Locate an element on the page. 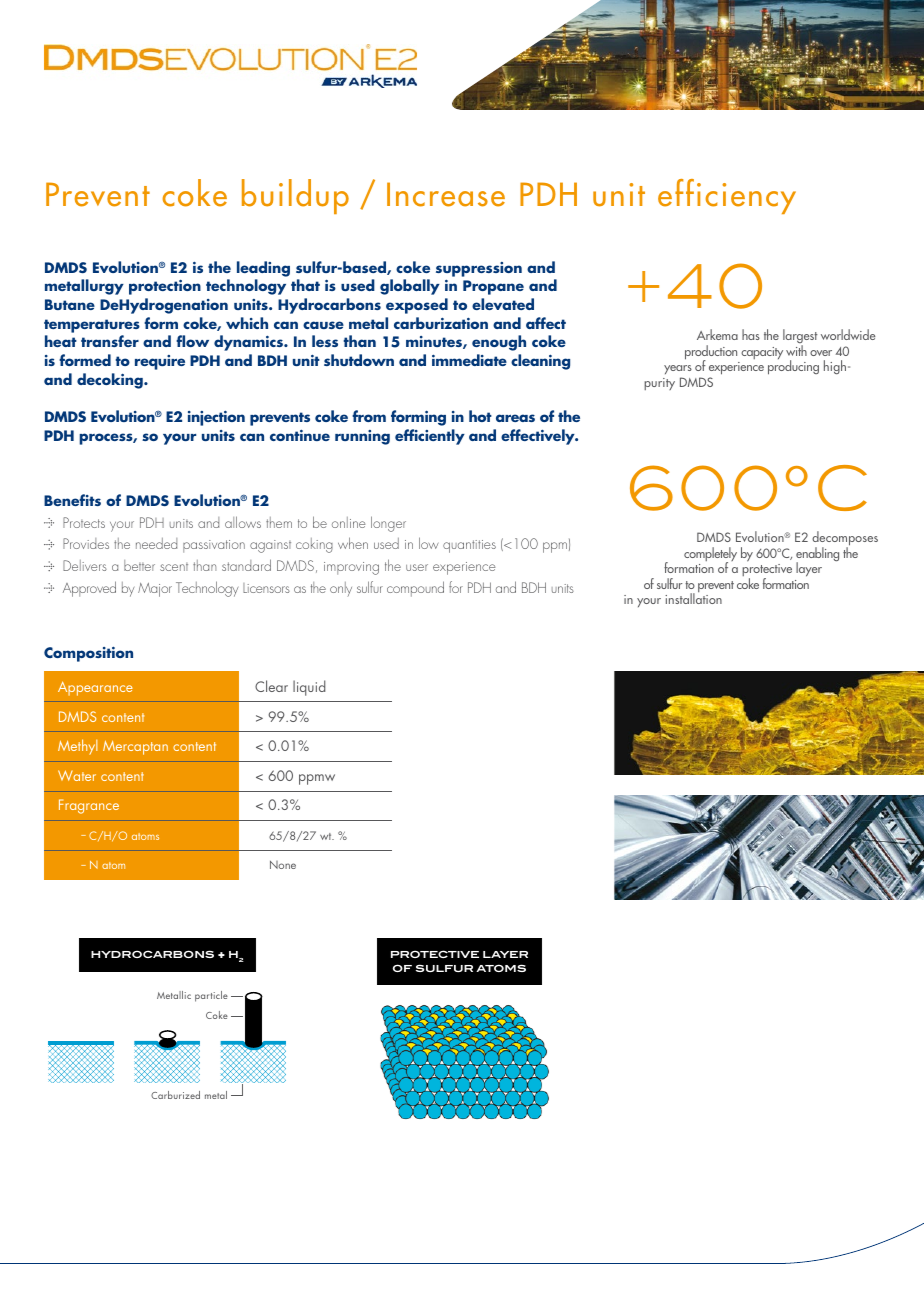 This image has width=924, height=1308. Benefits is located at coordinates (72, 500).
